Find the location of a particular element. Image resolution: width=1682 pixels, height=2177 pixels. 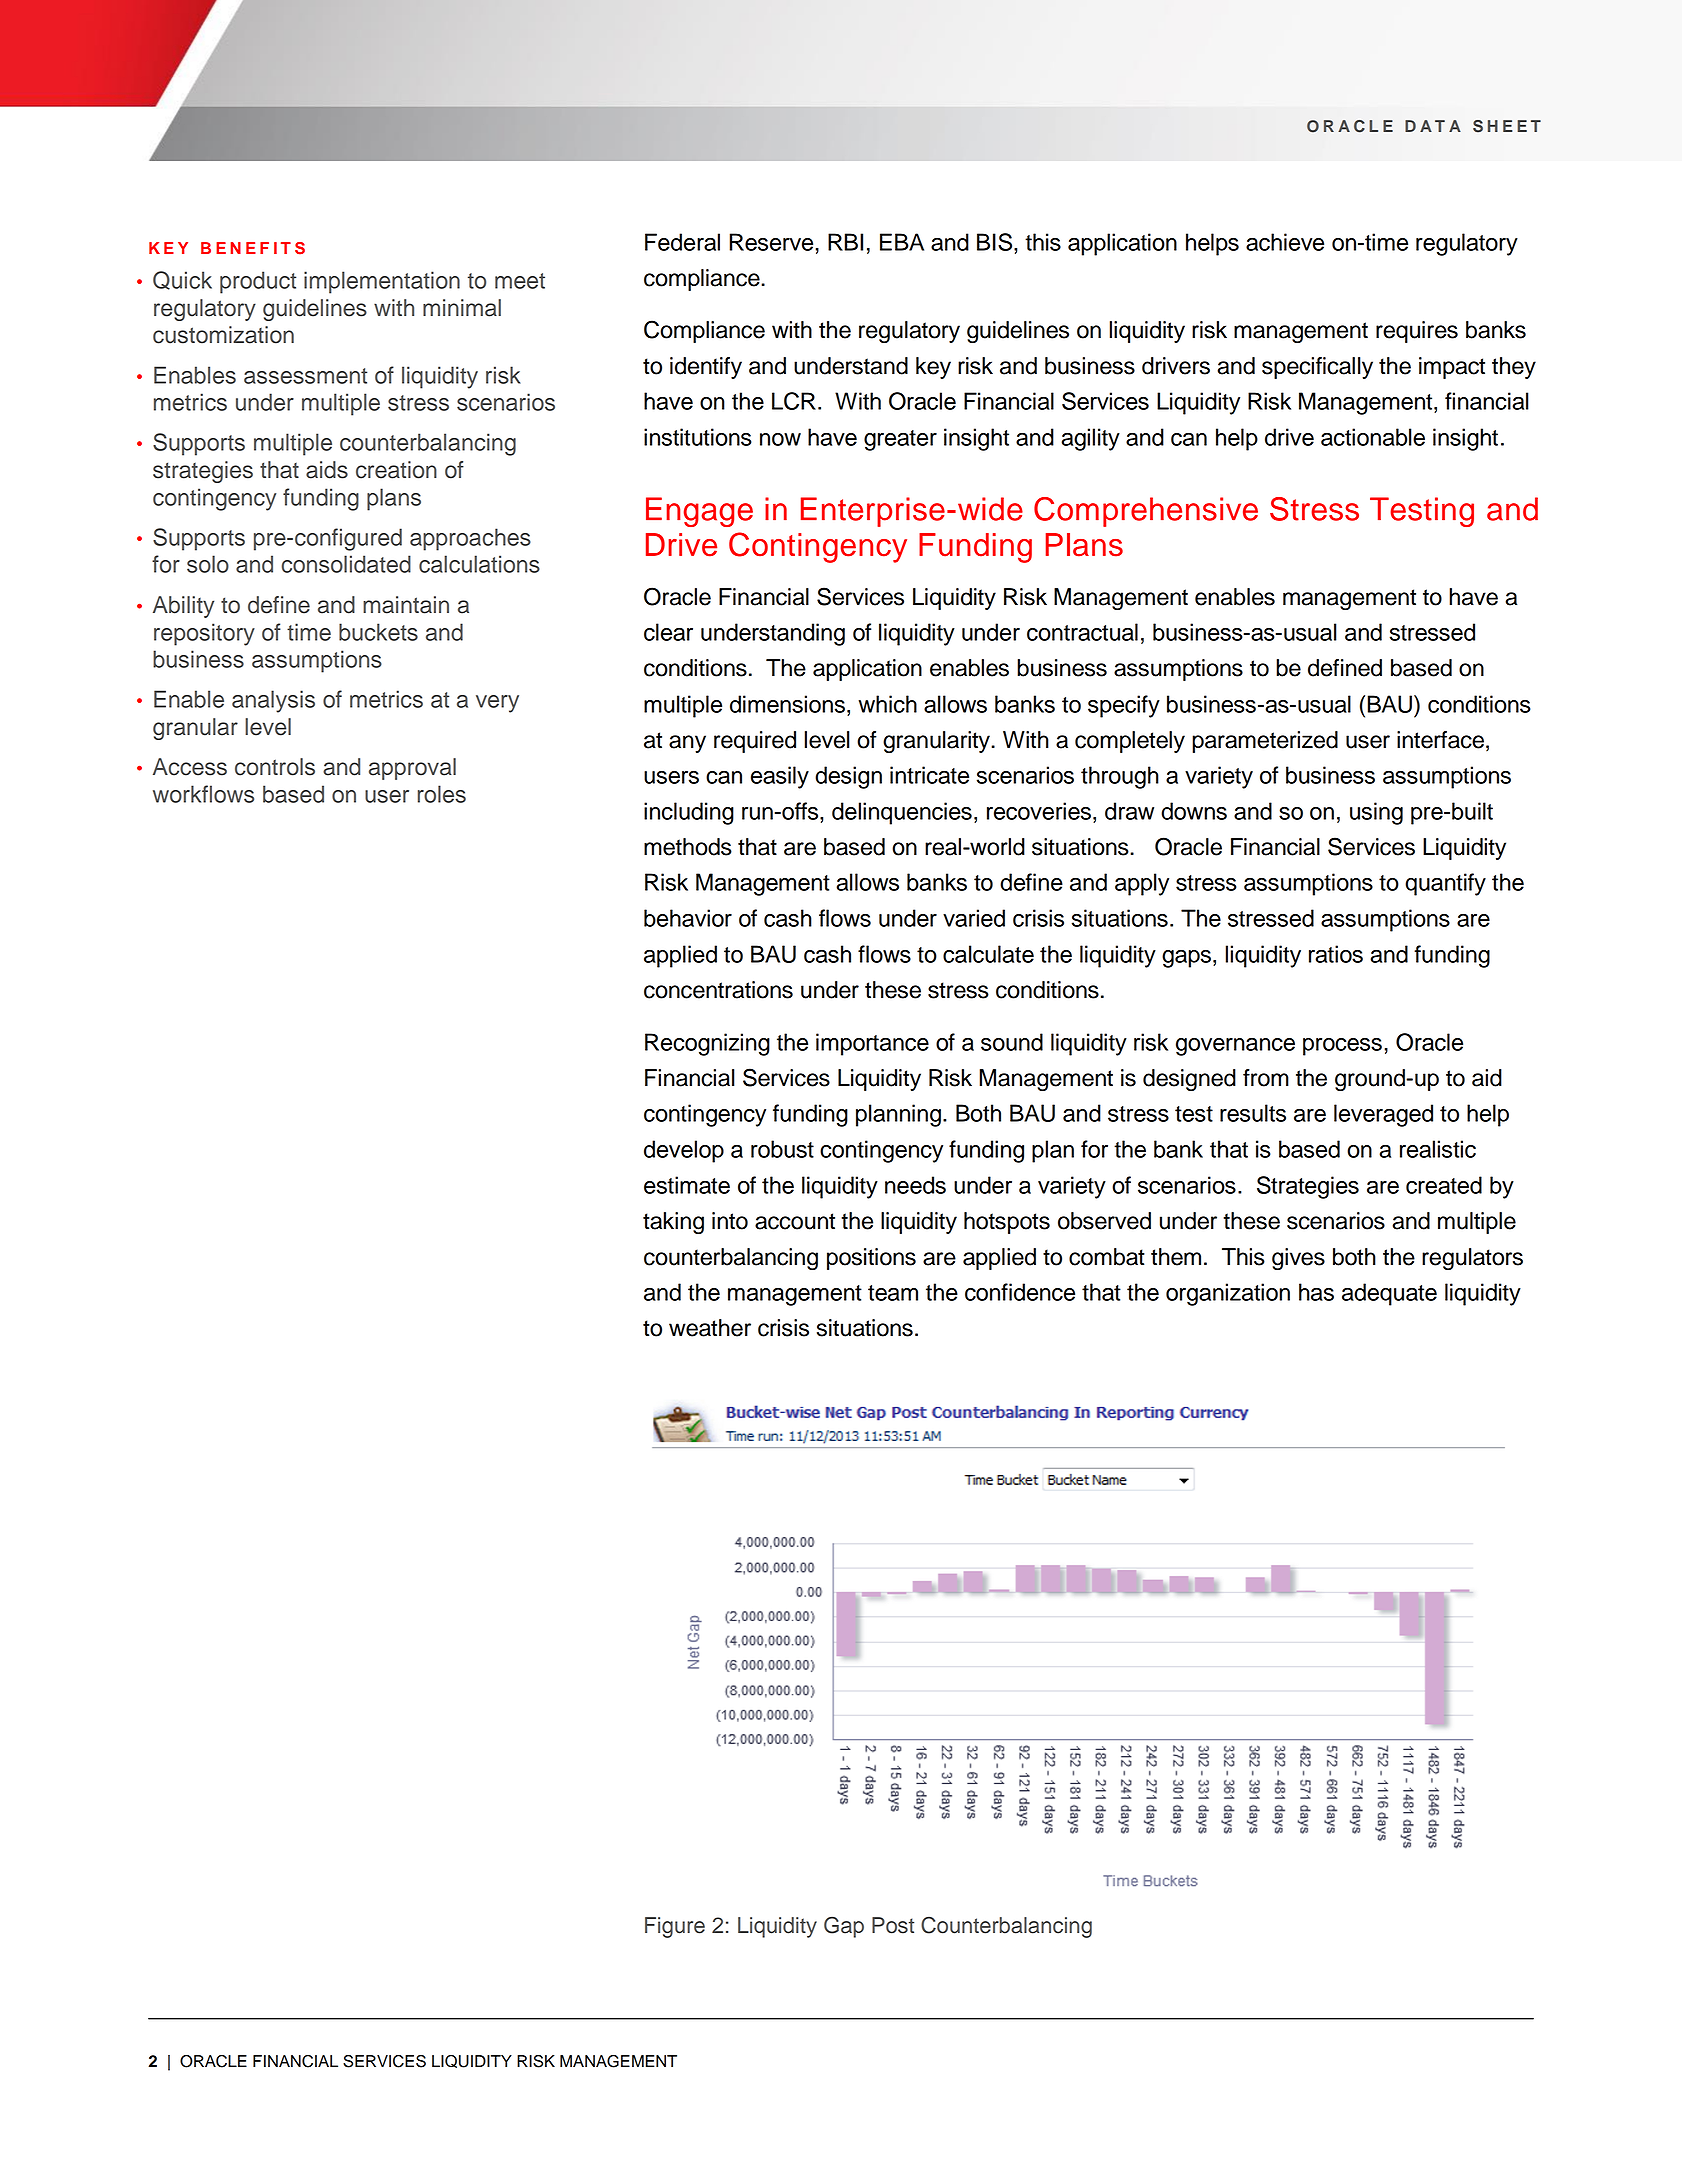

team is located at coordinates (893, 1293).
